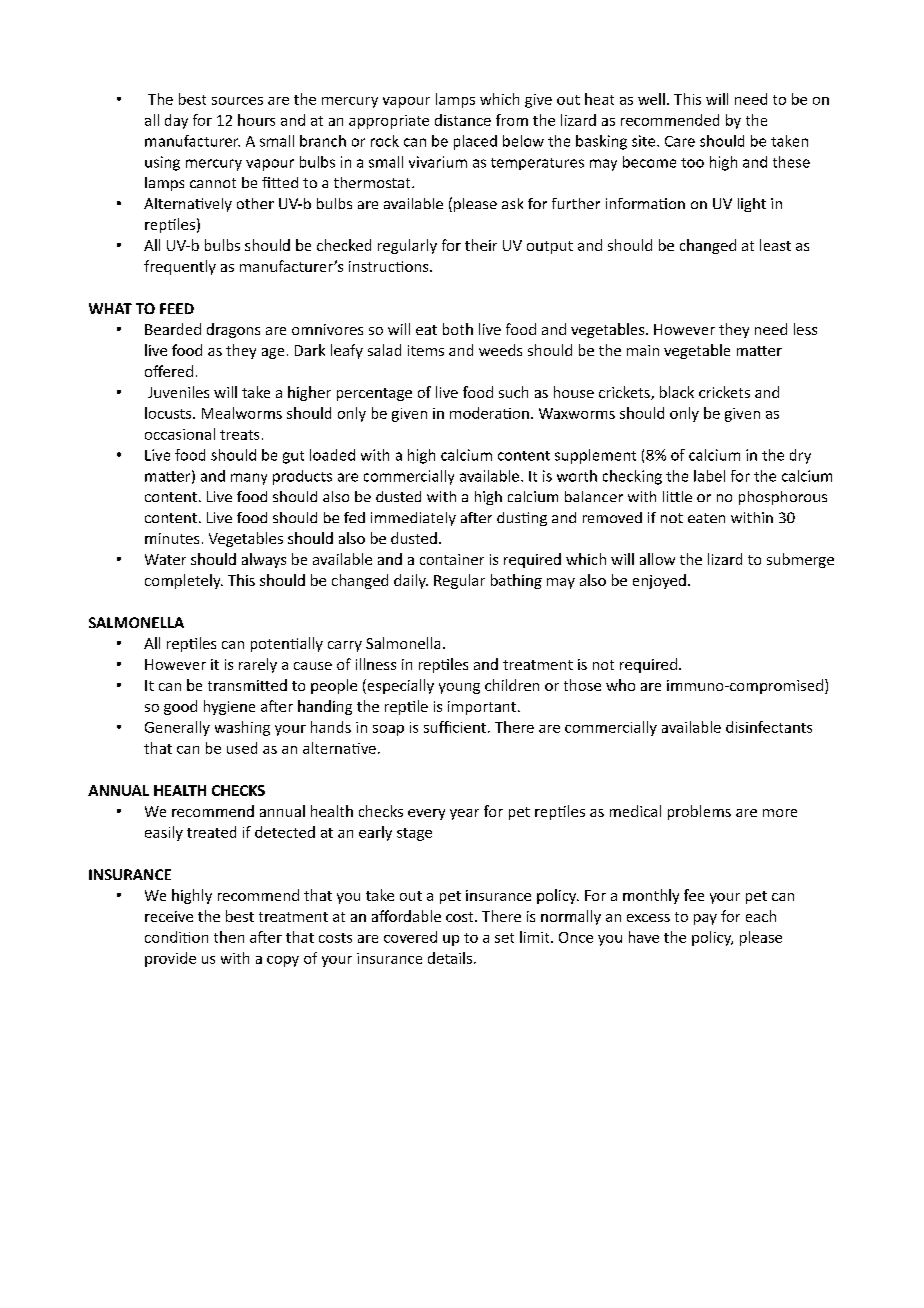 The width and height of the screenshot is (924, 1308). I want to click on condition, so click(176, 937).
